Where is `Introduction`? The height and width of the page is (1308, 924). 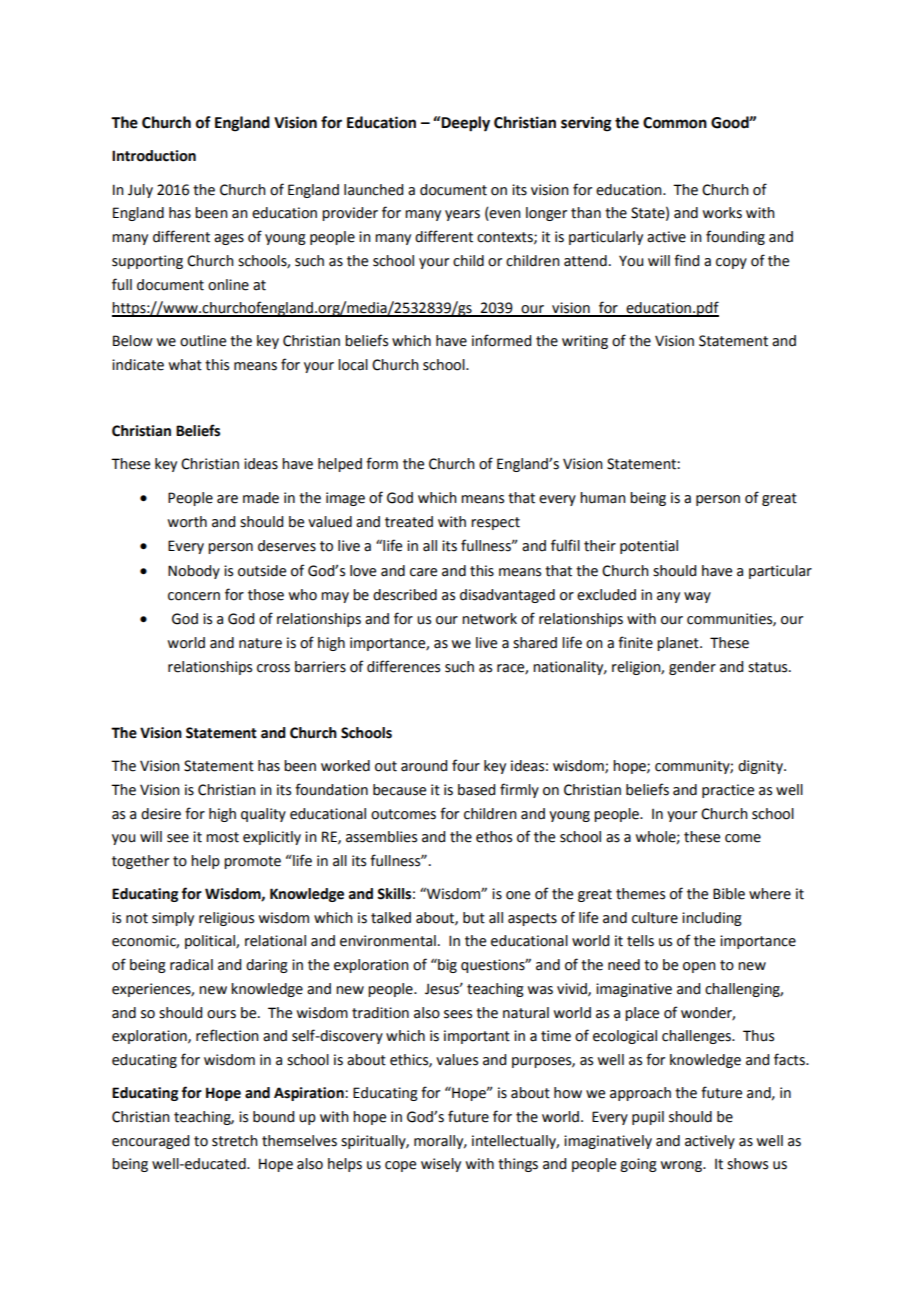
Introduction is located at coordinates (154, 156).
